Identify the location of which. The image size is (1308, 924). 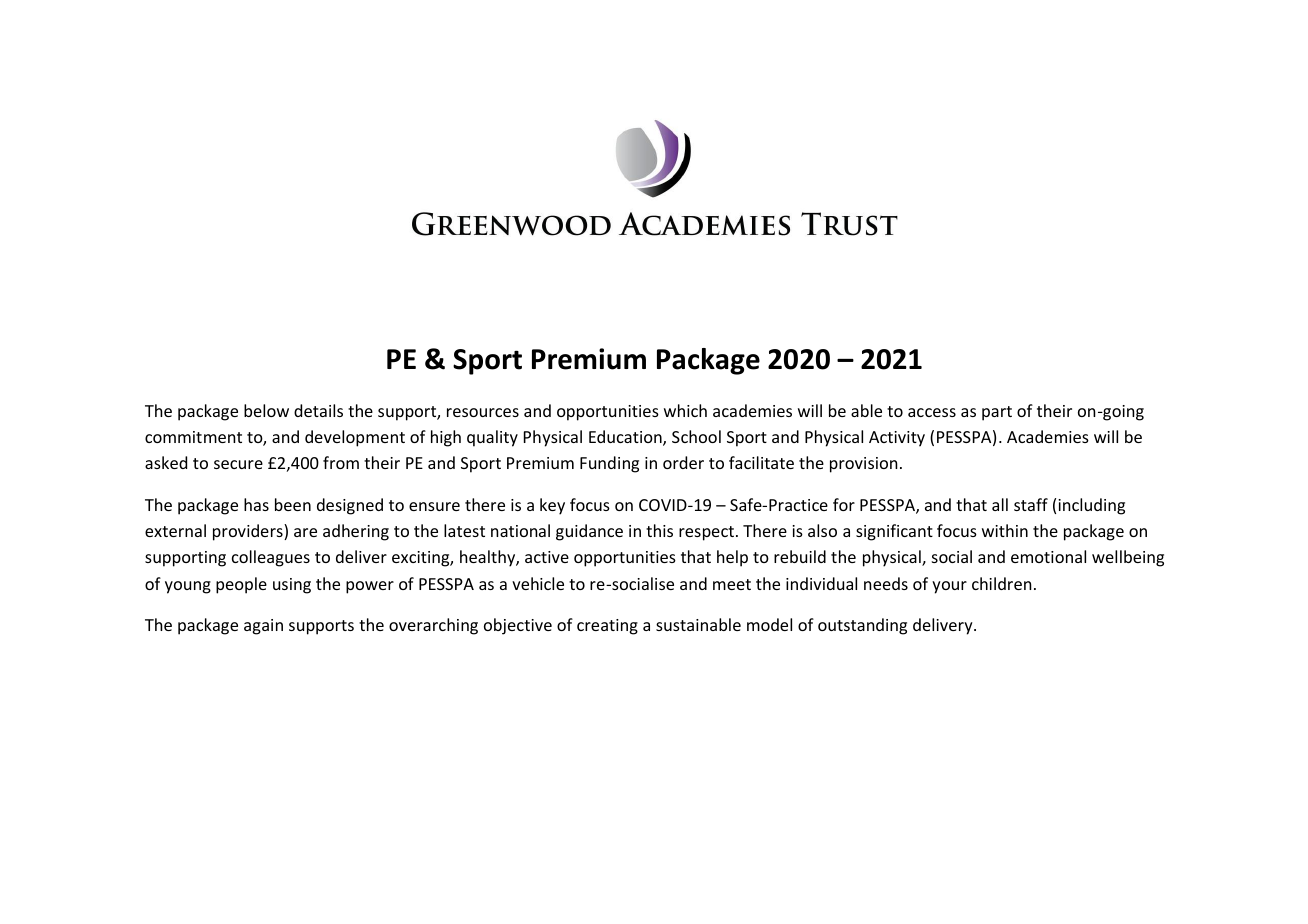
(685, 410).
